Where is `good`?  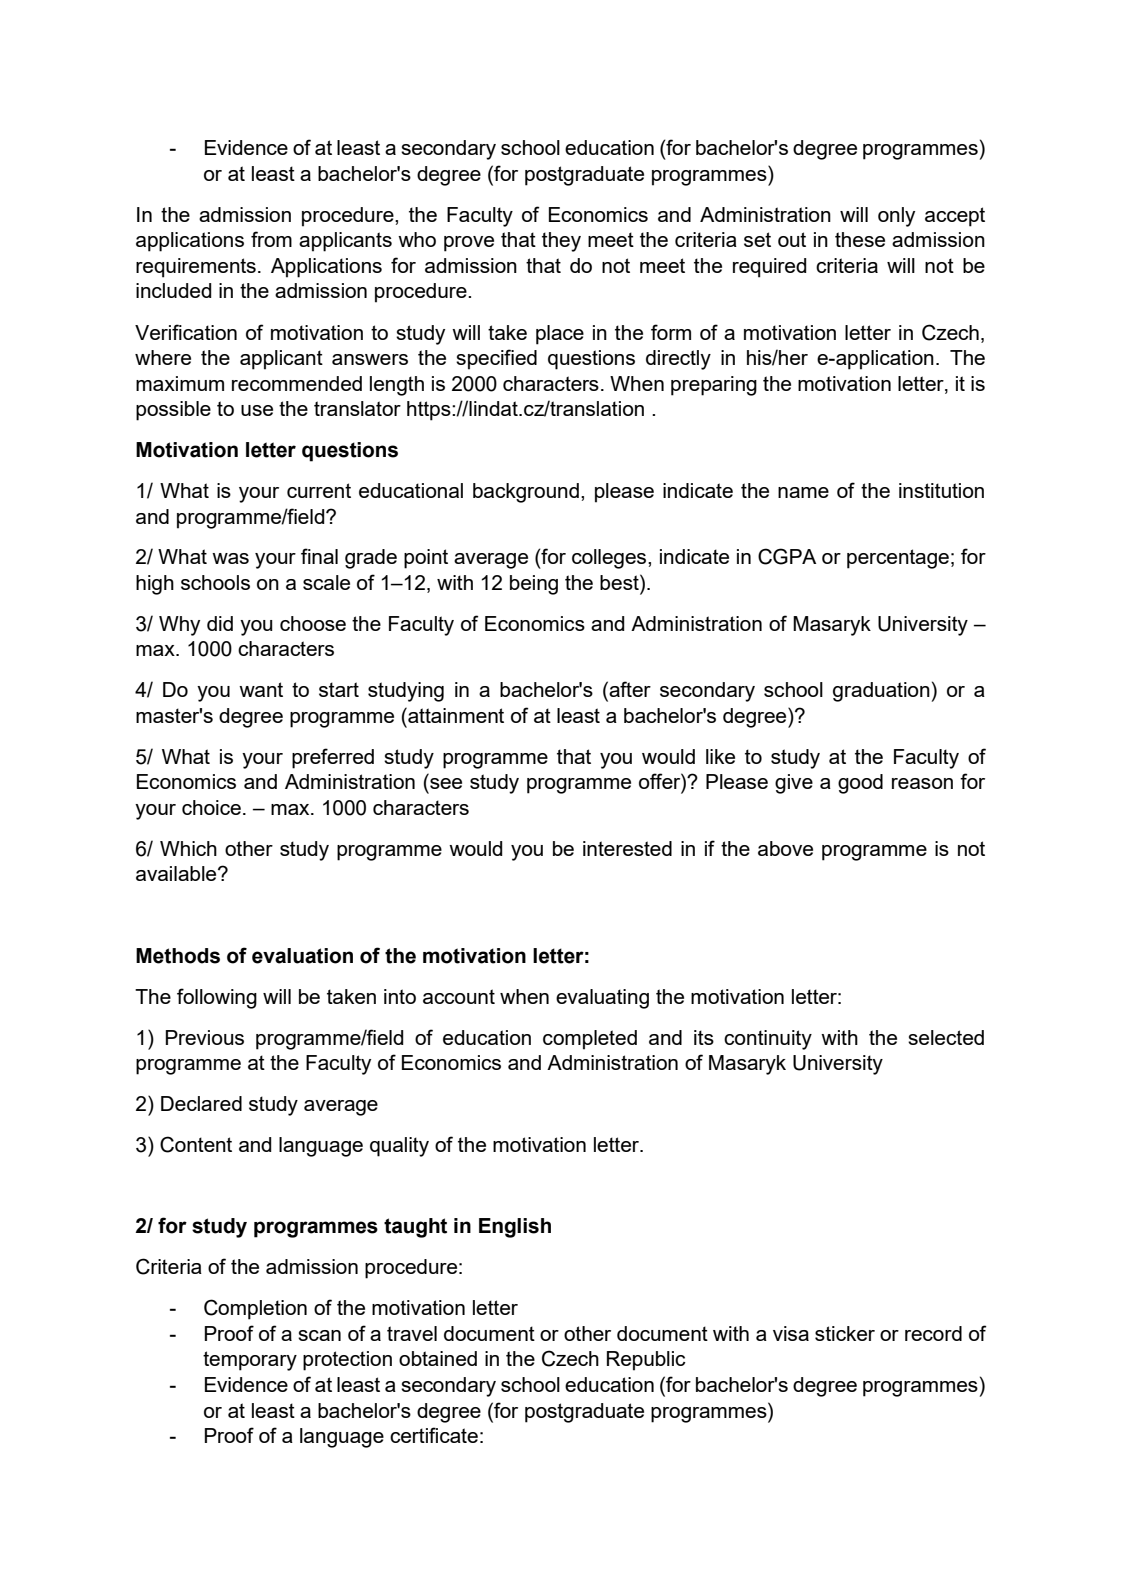
good is located at coordinates (860, 784).
